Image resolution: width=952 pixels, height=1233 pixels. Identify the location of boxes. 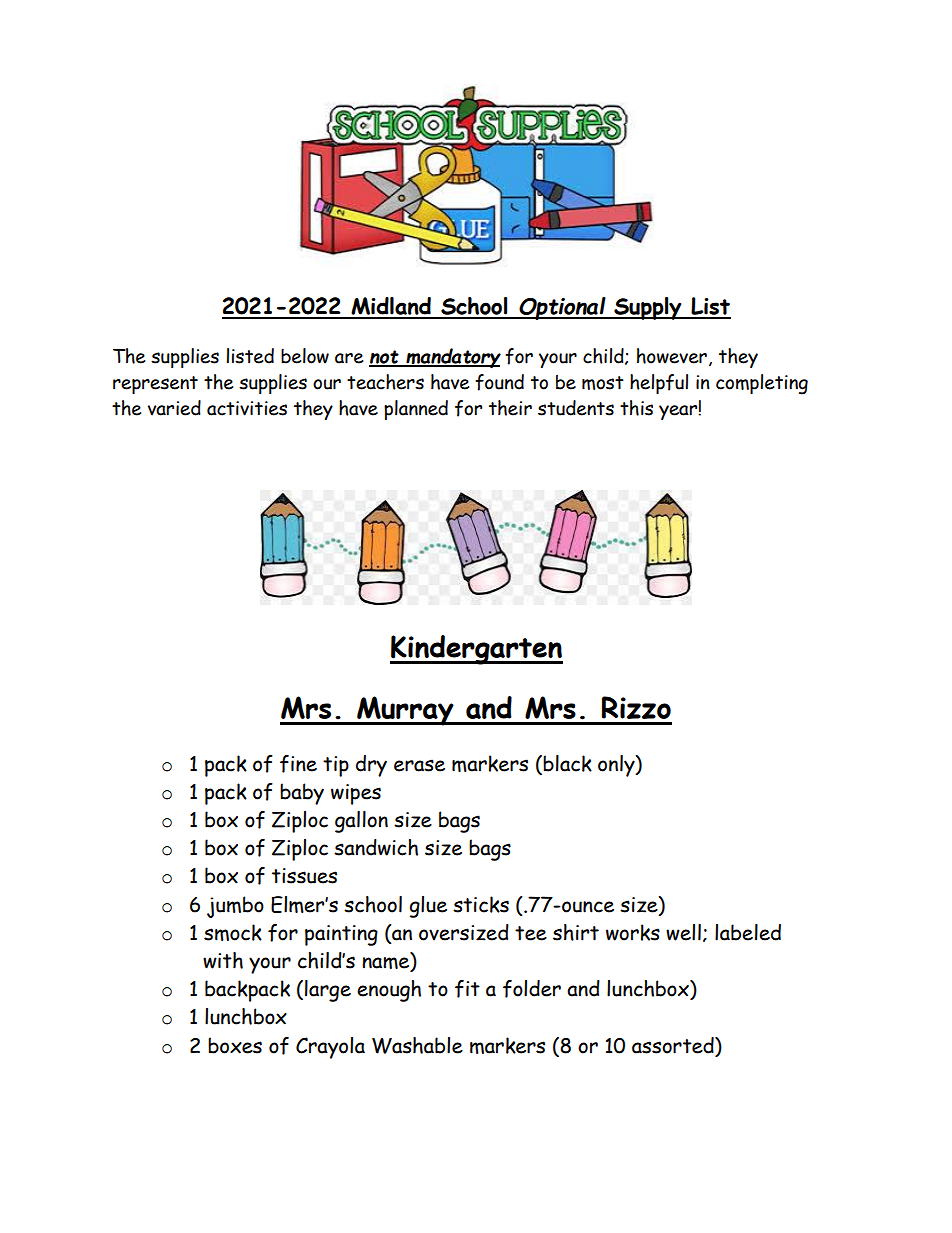
(235, 1045).
